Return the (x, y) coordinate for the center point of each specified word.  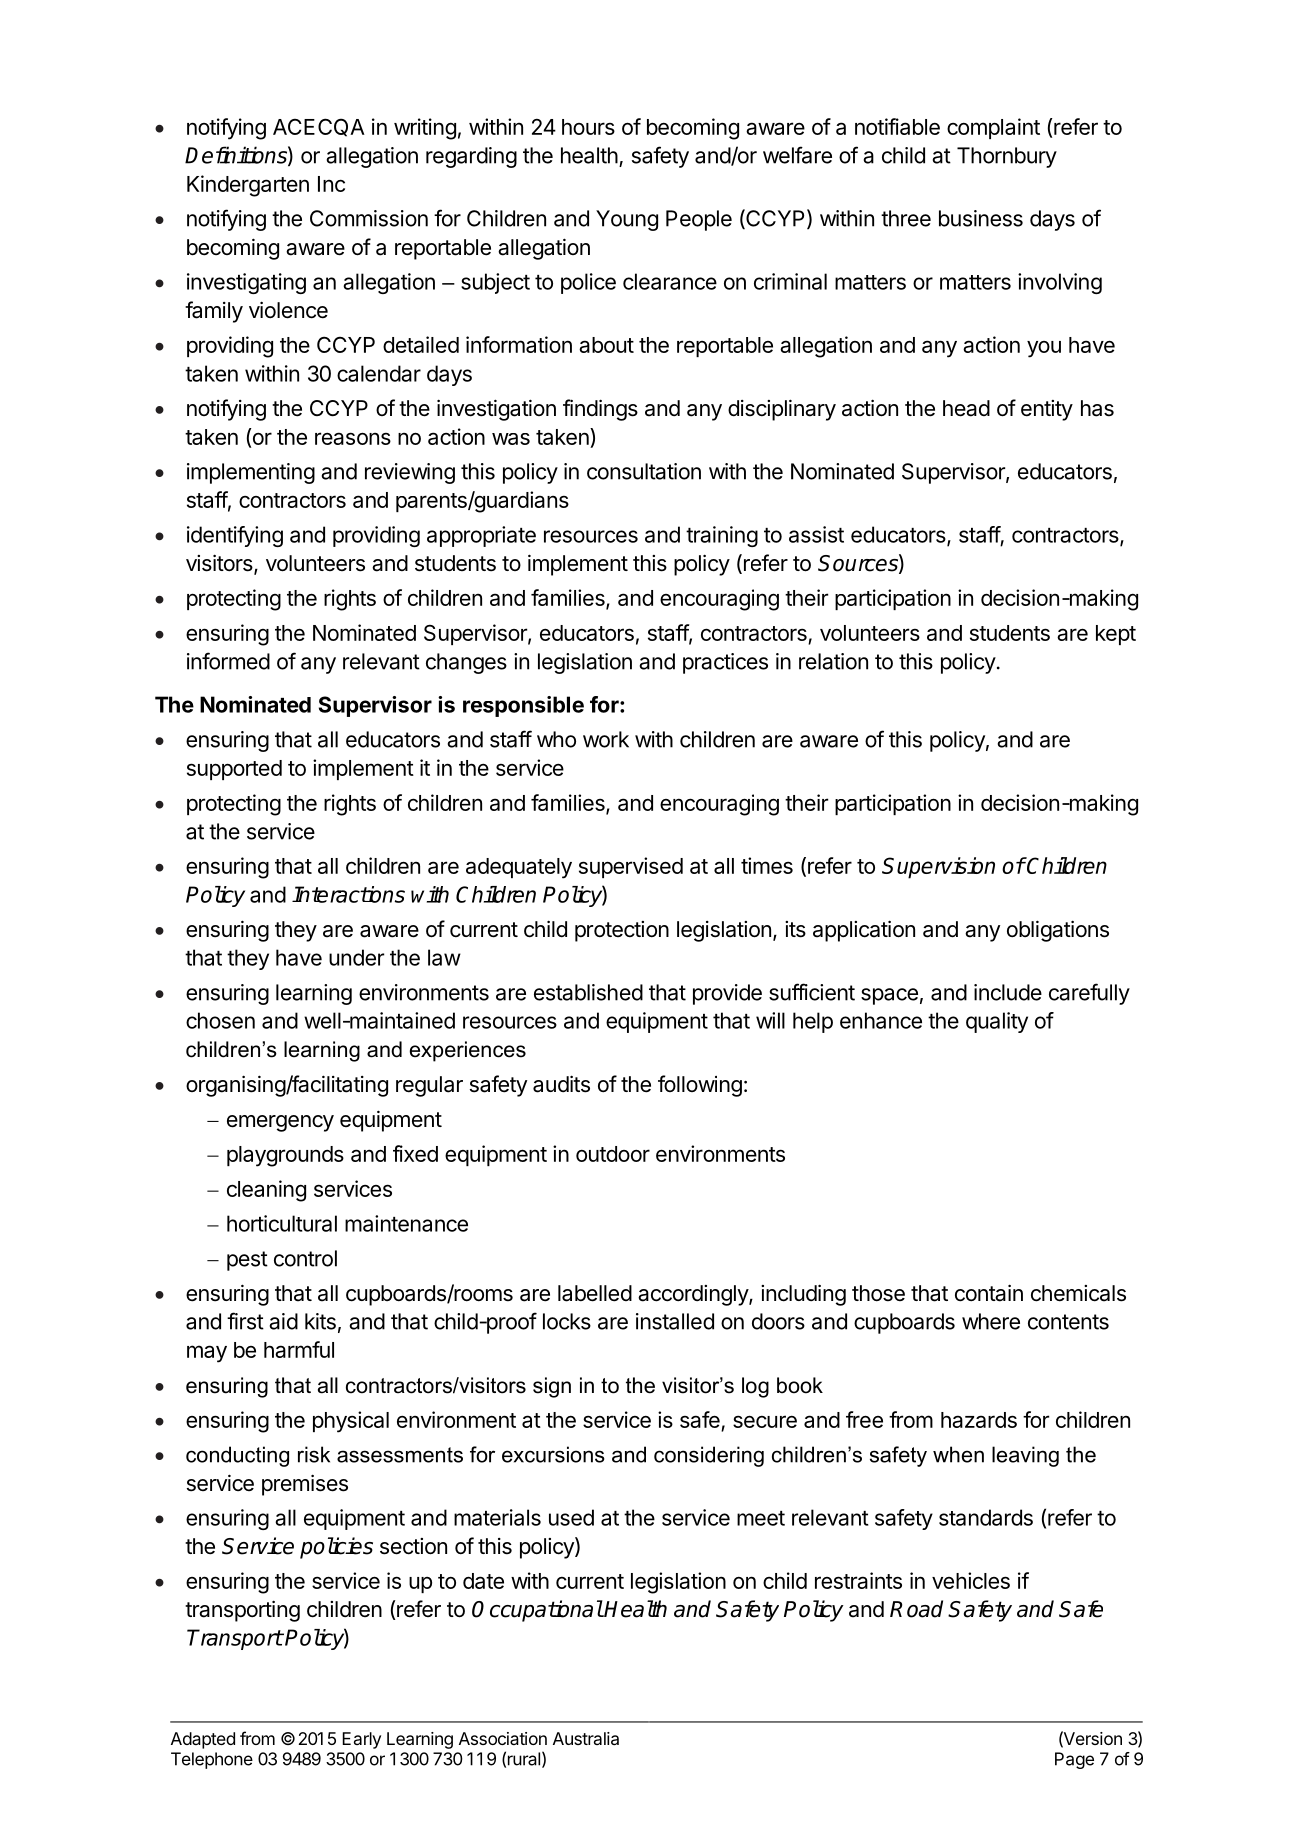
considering (709, 1456)
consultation (644, 471)
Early (361, 1740)
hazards (979, 1420)
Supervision (938, 868)
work (606, 739)
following (700, 1086)
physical (351, 1422)
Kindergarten (248, 186)
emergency (280, 1123)
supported (234, 770)
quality (997, 1022)
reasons (353, 438)
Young (627, 220)
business (981, 218)
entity (1047, 410)
